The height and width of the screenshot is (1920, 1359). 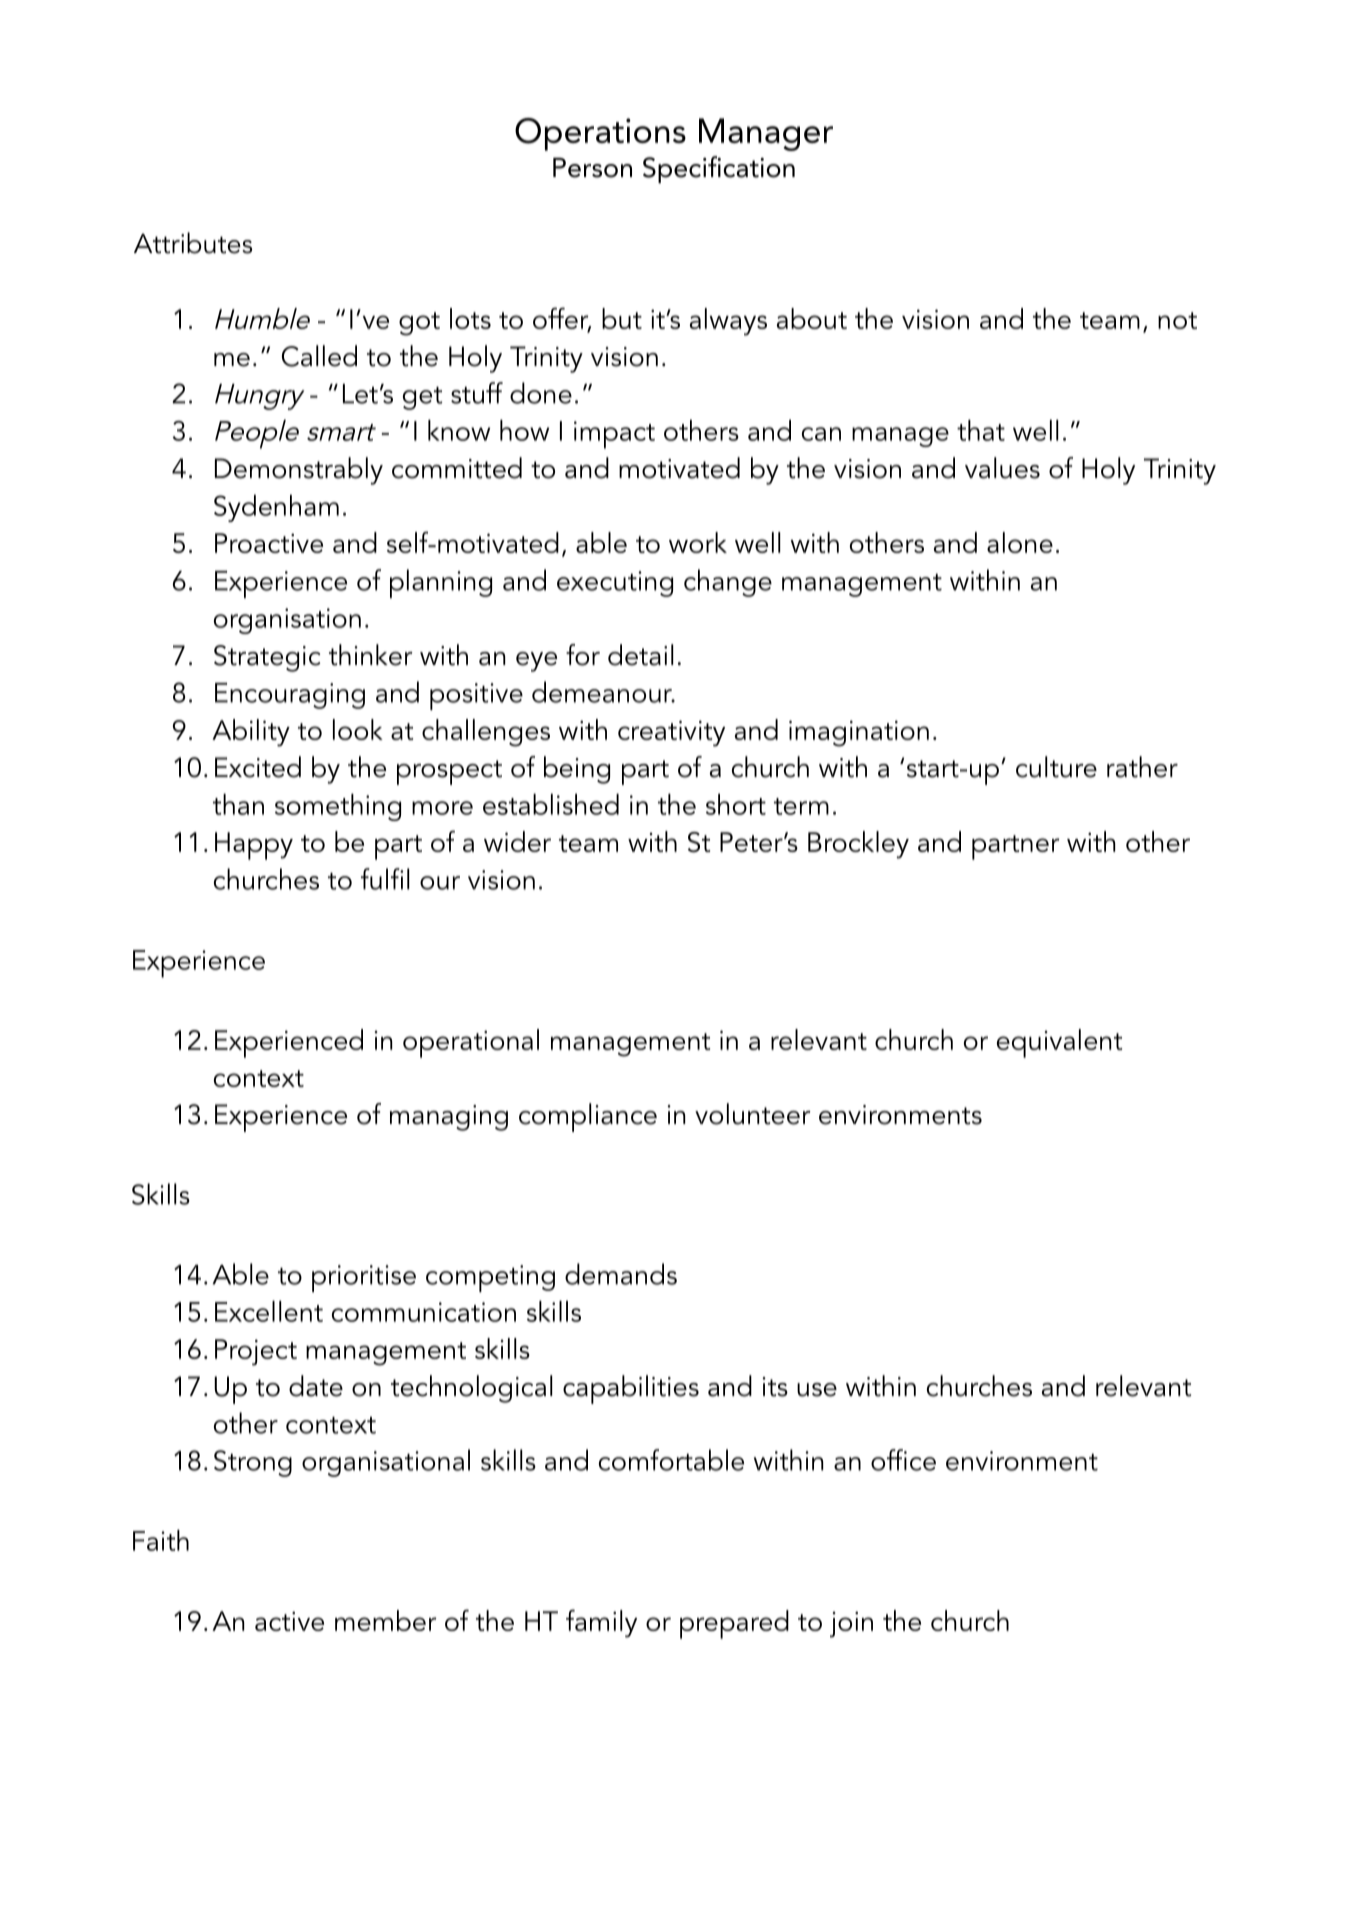 I want to click on Specification, so click(x=719, y=169).
